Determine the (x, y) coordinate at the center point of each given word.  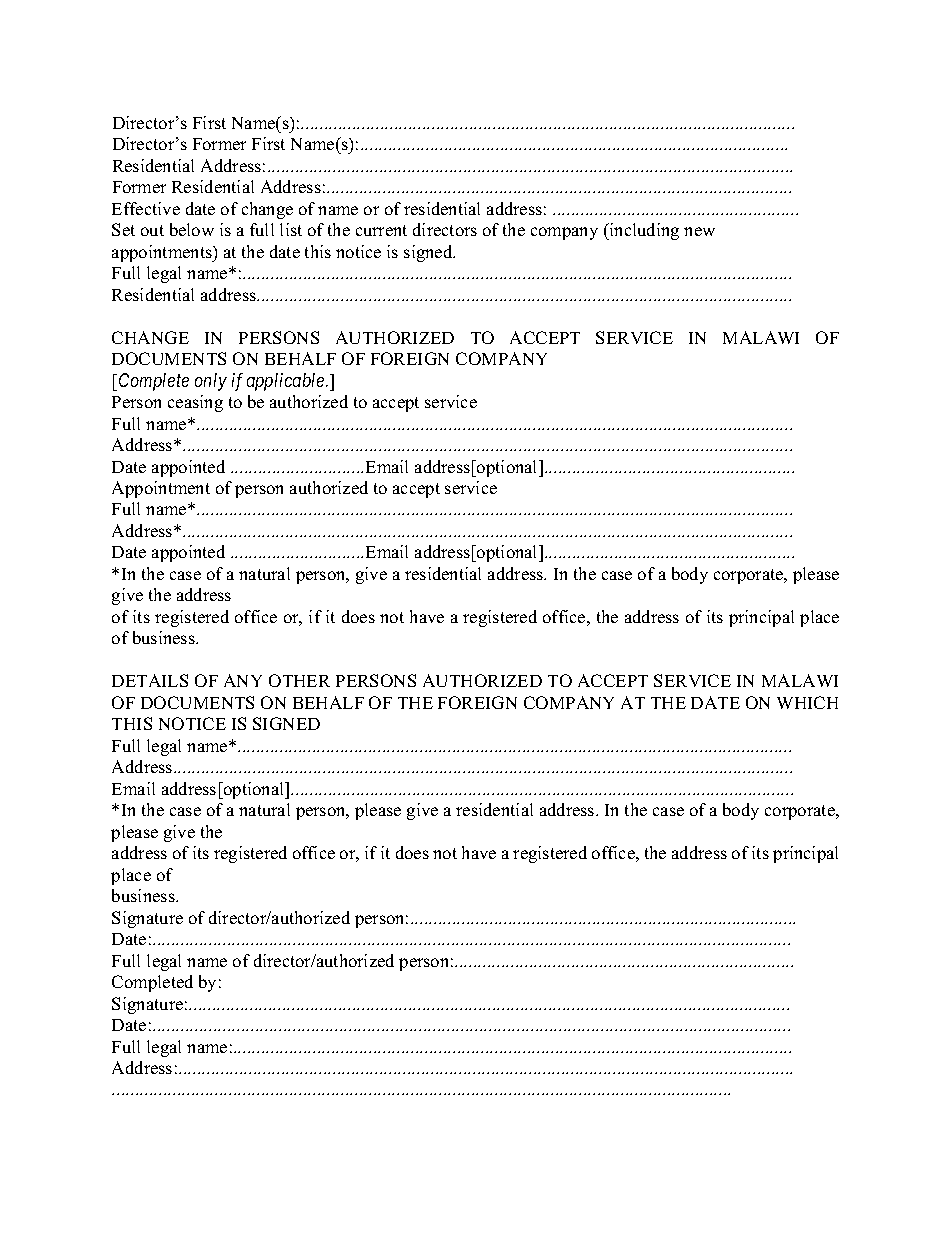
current (381, 230)
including (643, 231)
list (291, 229)
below (192, 229)
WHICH (807, 702)
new (699, 231)
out (152, 230)
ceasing (195, 403)
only (211, 382)
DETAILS (150, 680)
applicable (287, 382)
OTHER (299, 680)
